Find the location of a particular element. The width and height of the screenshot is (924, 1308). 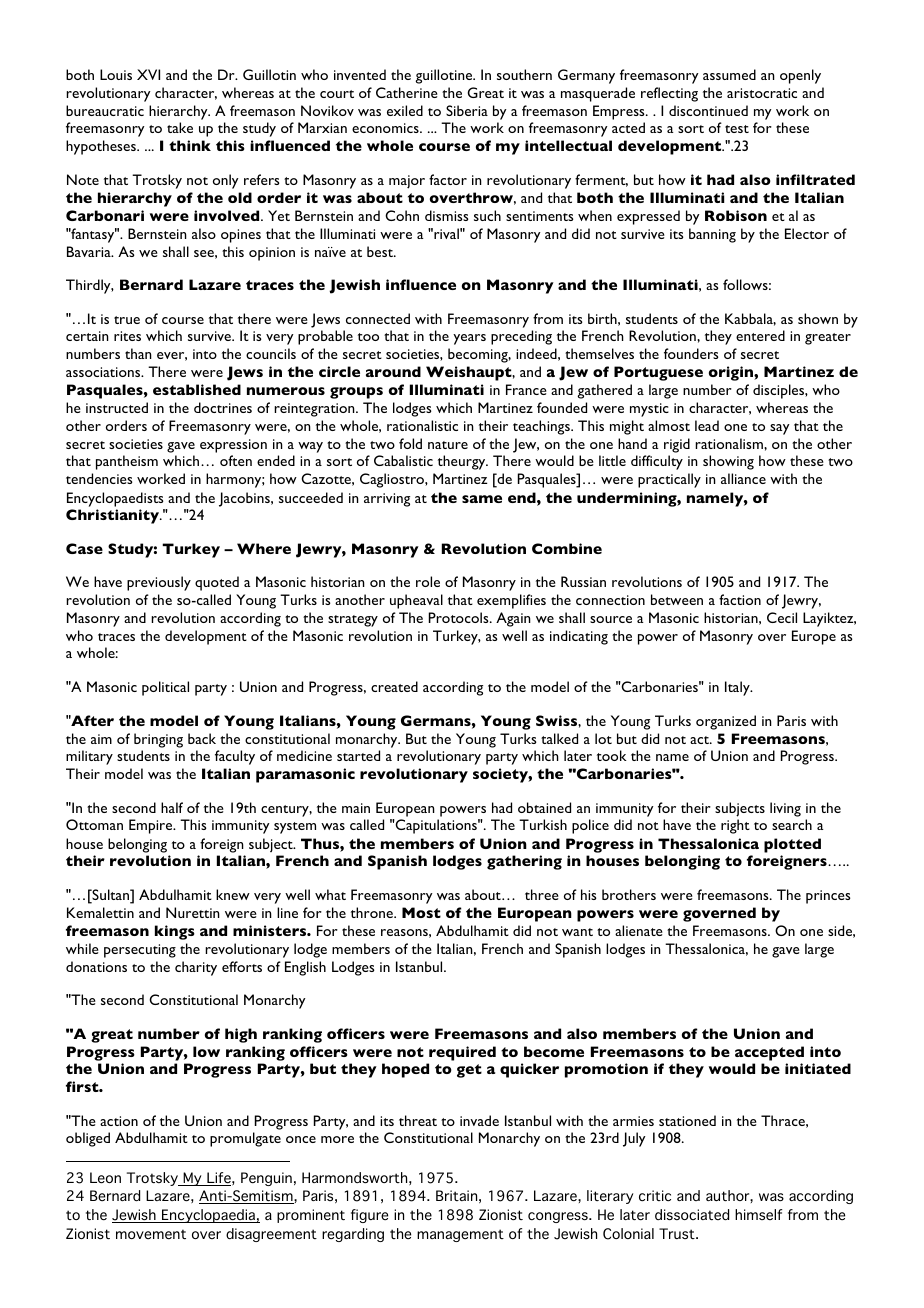

Italy is located at coordinates (738, 688).
